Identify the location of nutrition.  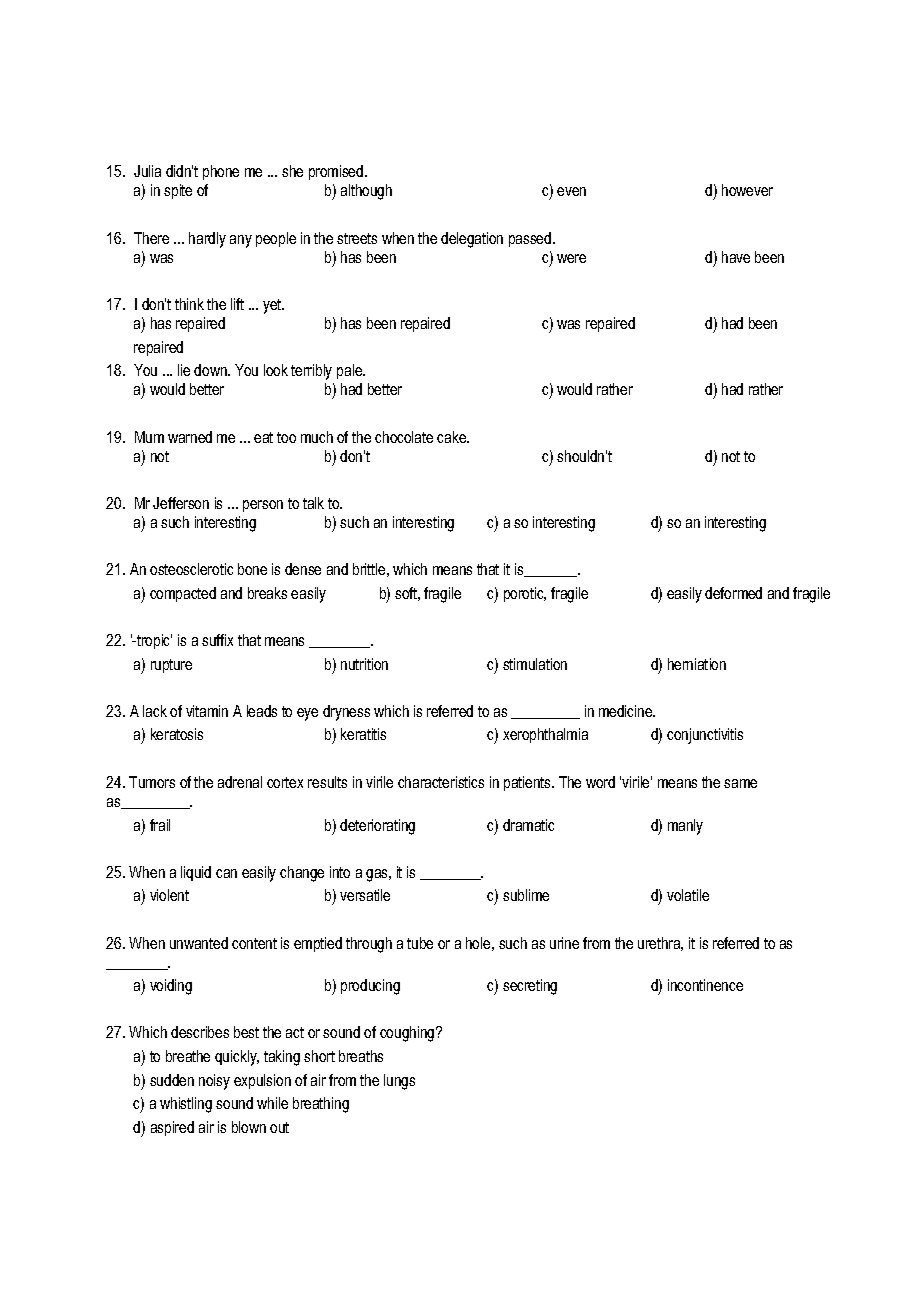
(364, 664).
